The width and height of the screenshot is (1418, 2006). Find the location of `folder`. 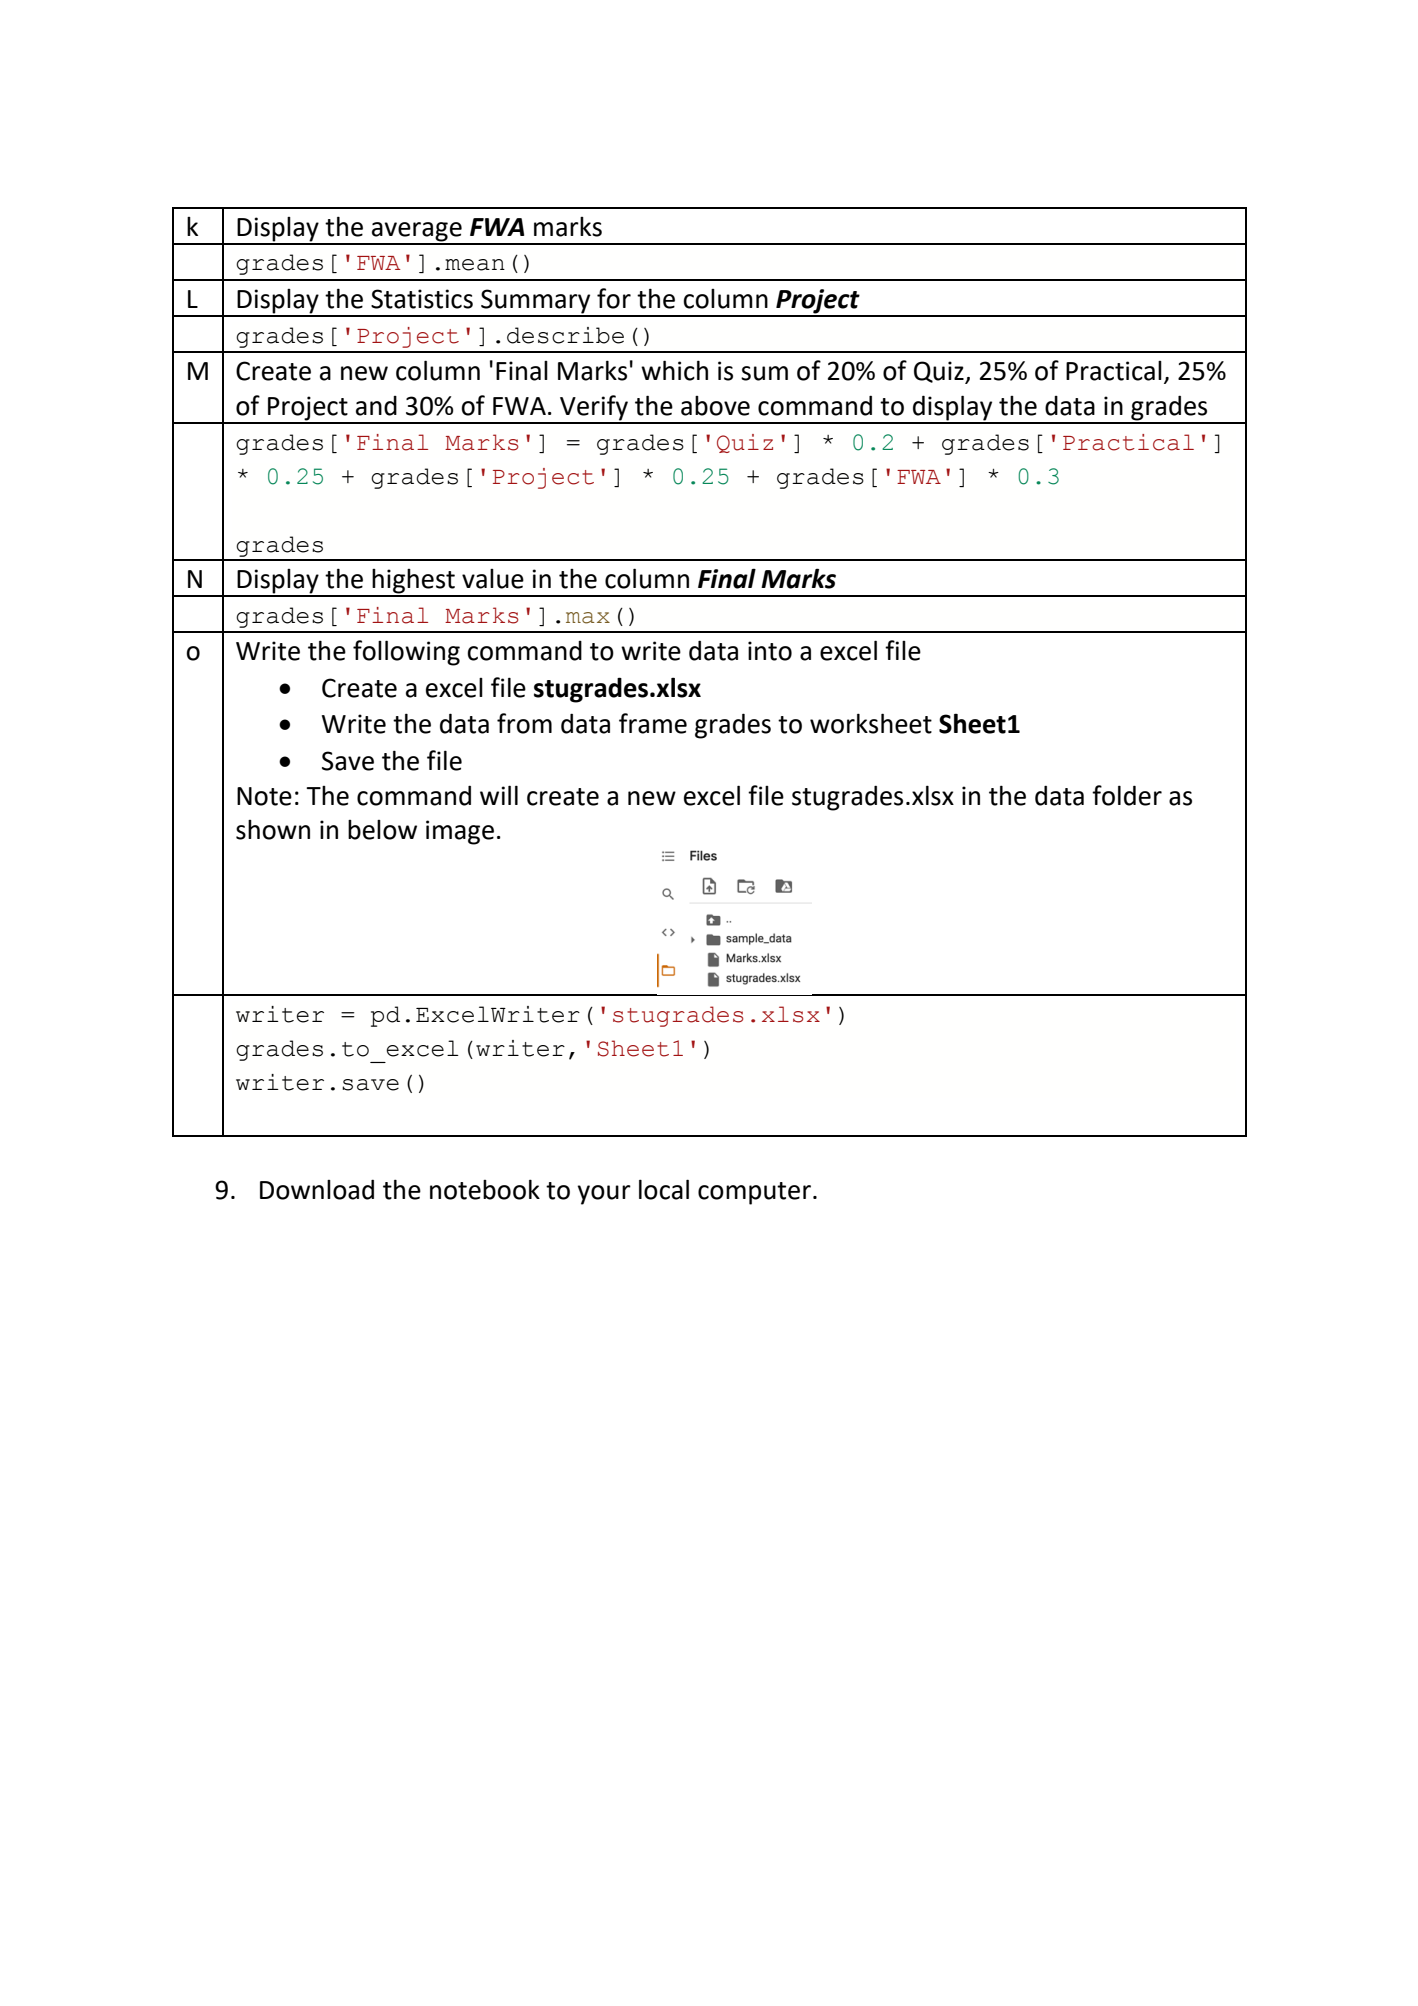

folder is located at coordinates (1127, 795).
